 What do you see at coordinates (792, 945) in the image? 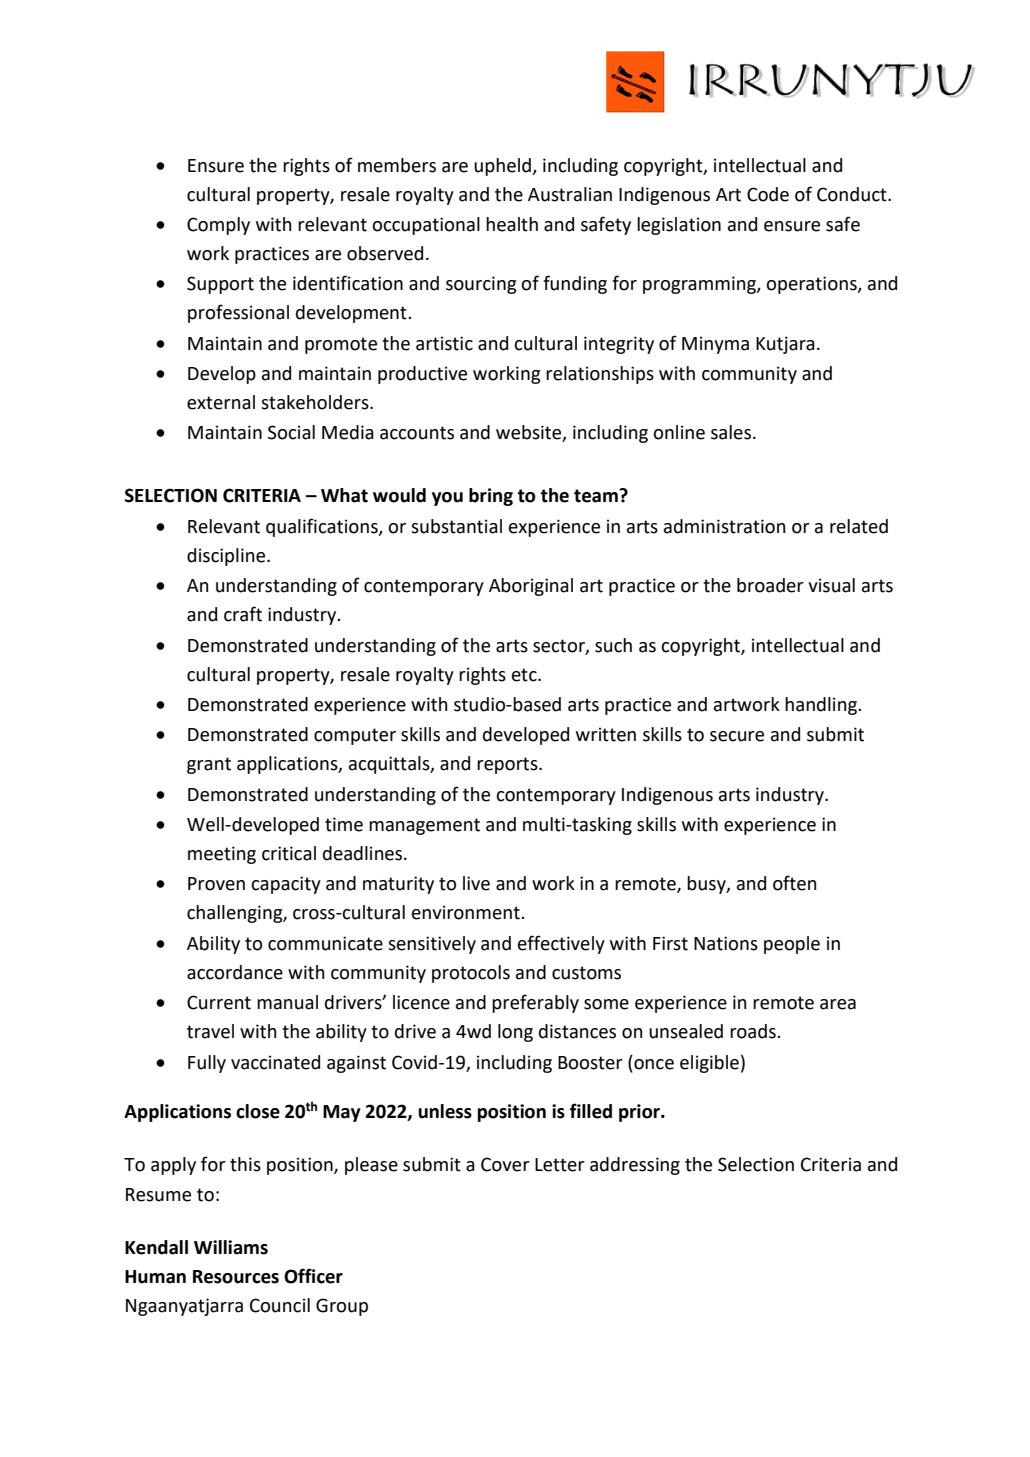
I see `people` at bounding box center [792, 945].
